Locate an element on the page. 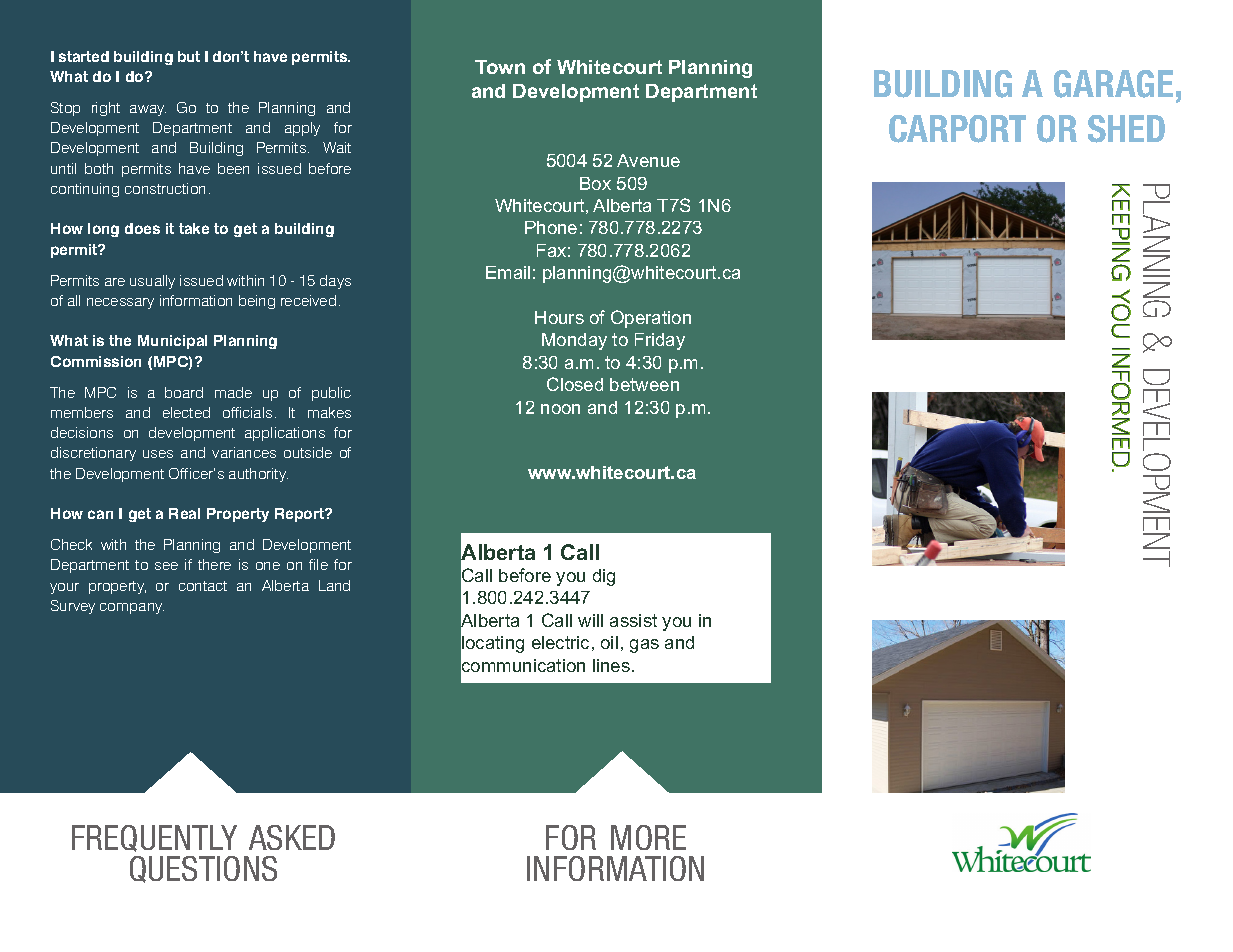 The height and width of the document is (952, 1233). Town is located at coordinates (500, 67).
